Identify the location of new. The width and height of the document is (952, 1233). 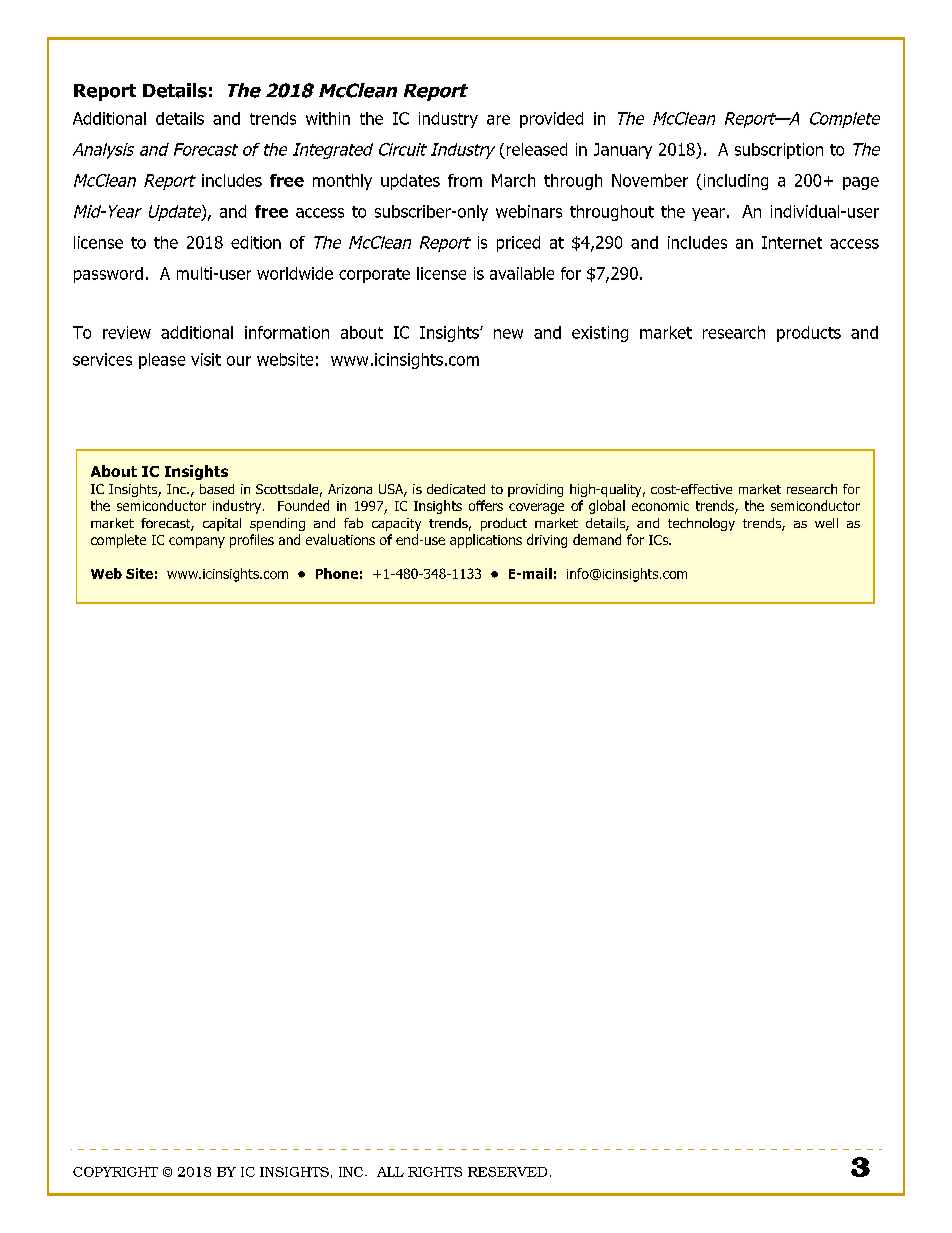
(508, 334).
